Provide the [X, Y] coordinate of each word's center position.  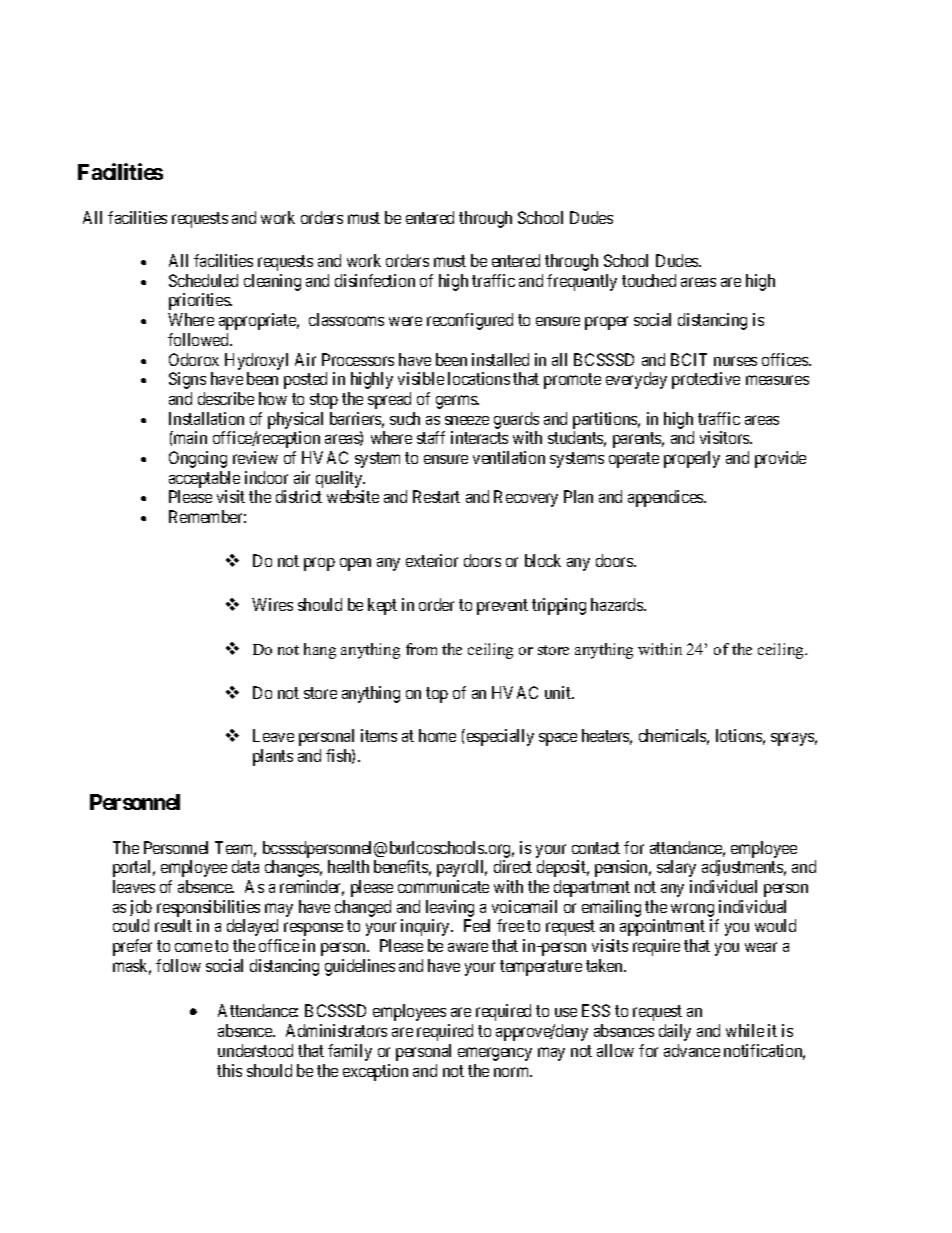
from [421, 649]
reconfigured [470, 321]
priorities [200, 301]
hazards [618, 604]
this [229, 1070]
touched [649, 280]
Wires [272, 604]
